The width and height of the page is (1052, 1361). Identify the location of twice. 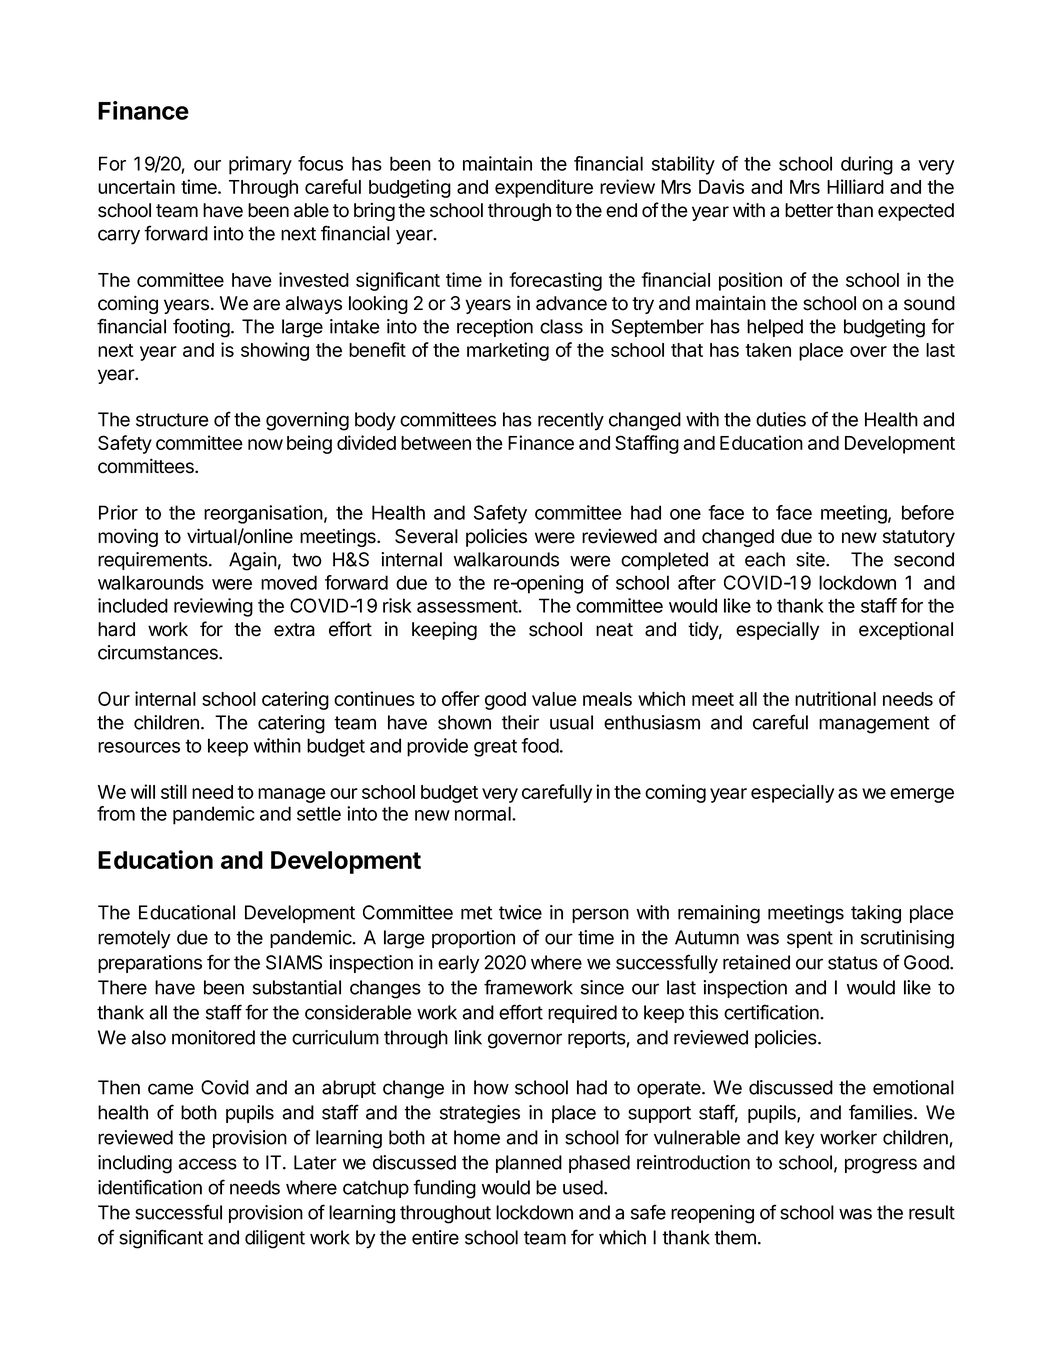
(520, 912).
